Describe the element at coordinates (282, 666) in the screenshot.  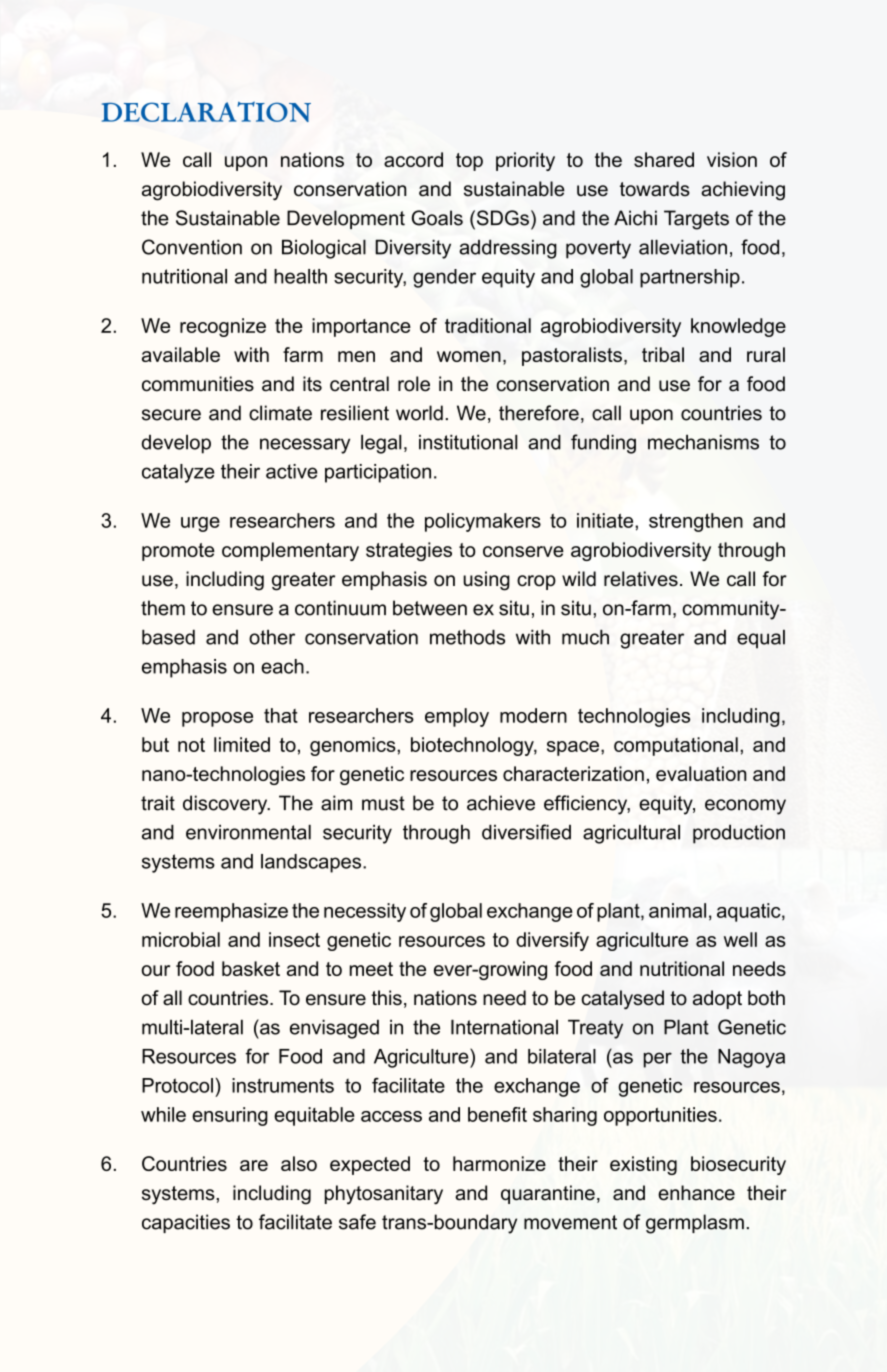
I see `each` at that location.
